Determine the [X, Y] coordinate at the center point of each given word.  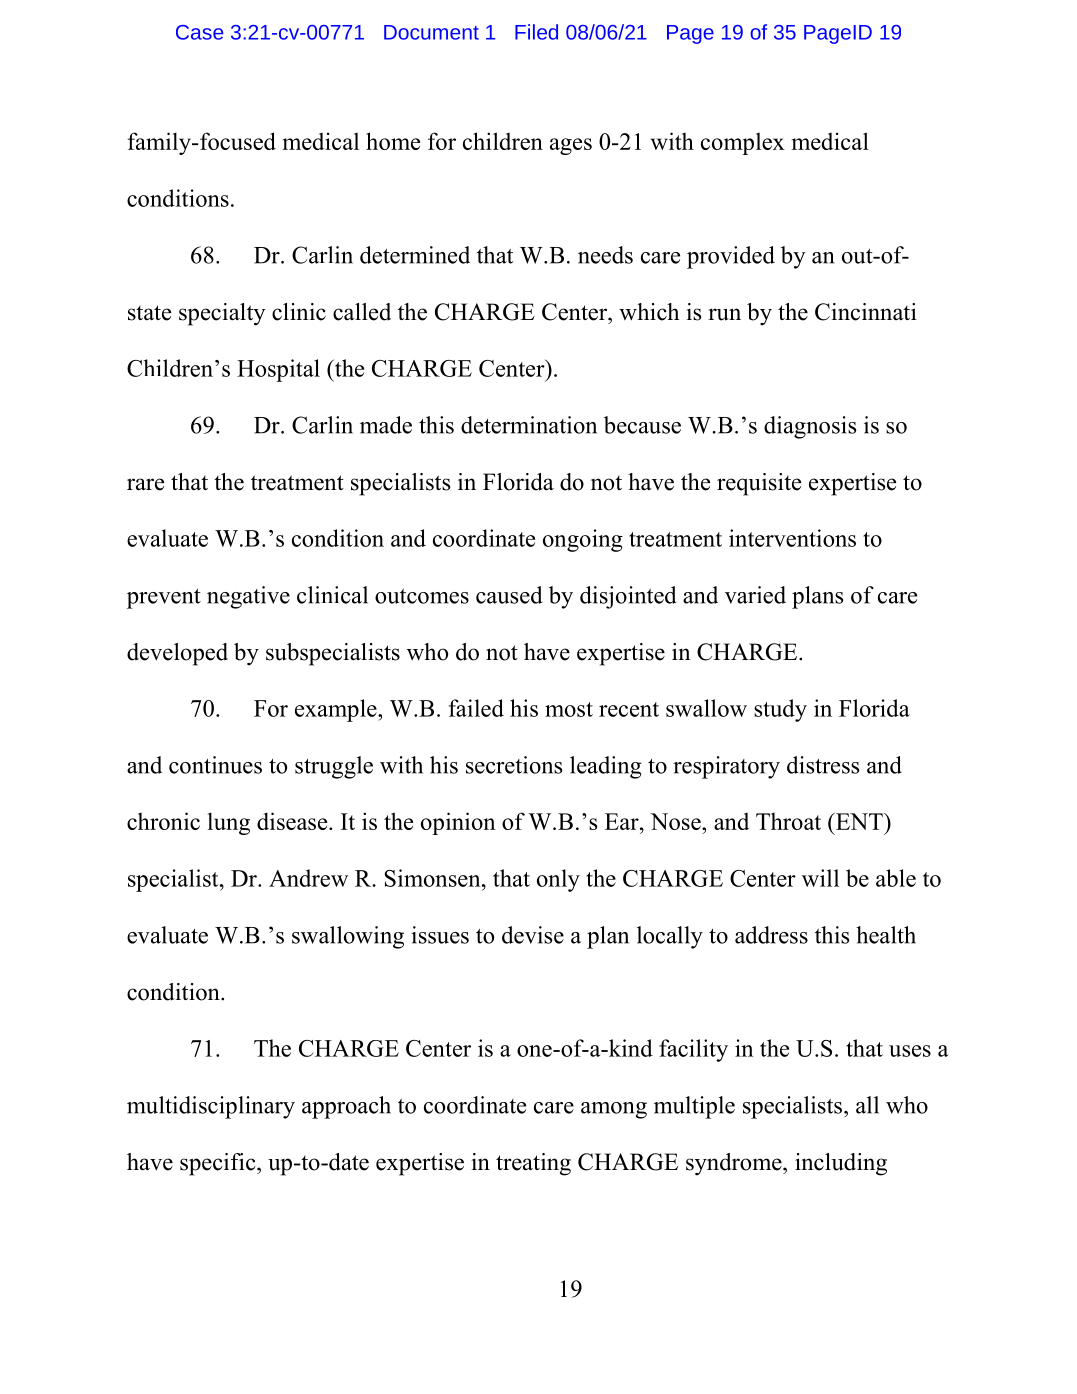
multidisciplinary [211, 1107]
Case [199, 32]
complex [743, 144]
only [558, 880]
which [649, 312]
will [820, 878]
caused [509, 595]
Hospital [278, 370]
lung [229, 823]
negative [248, 597]
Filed [536, 32]
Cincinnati [866, 312]
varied [755, 595]
